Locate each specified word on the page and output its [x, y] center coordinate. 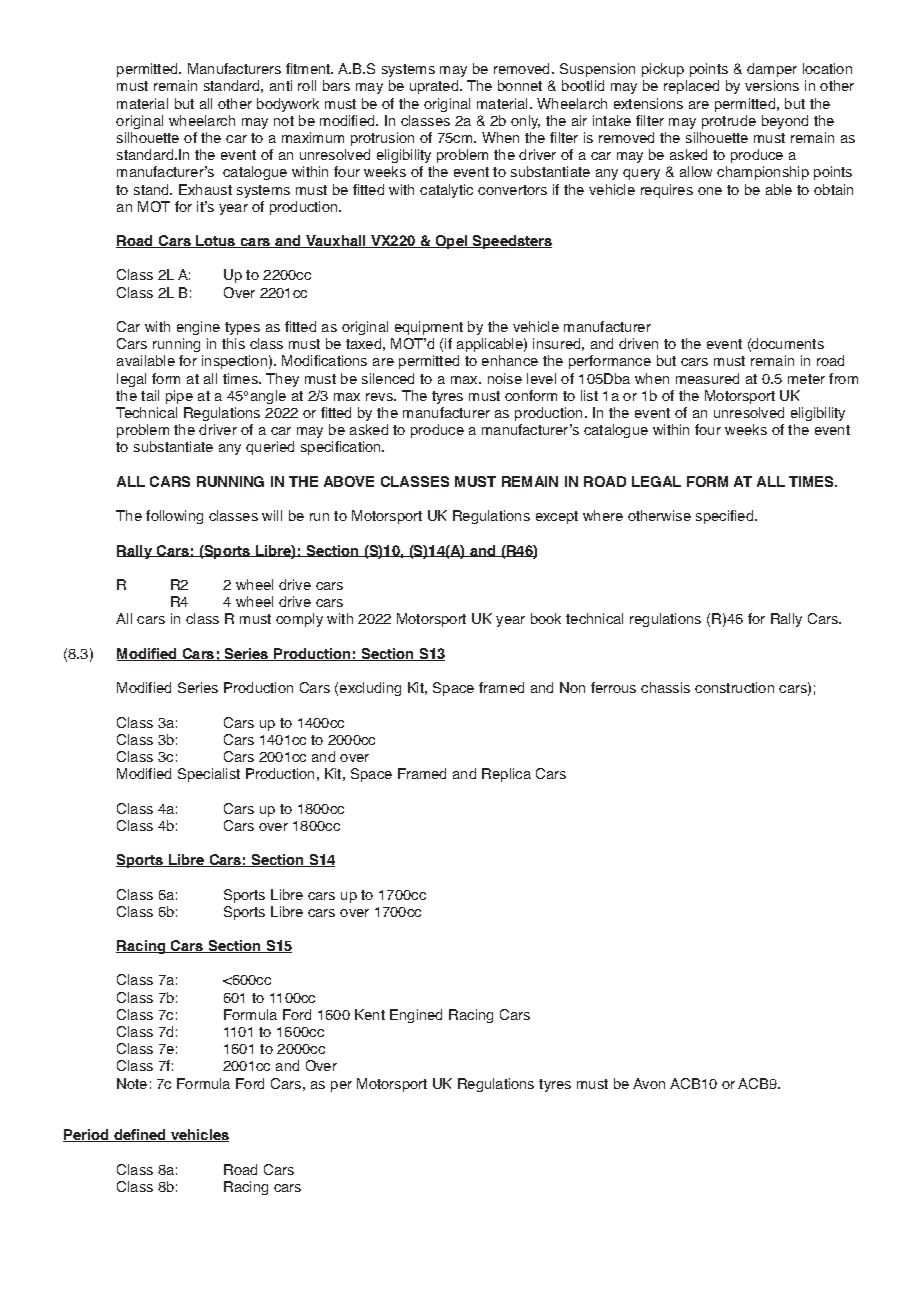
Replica [506, 775]
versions [772, 85]
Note [132, 1083]
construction [734, 687]
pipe [179, 397]
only [525, 122]
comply [299, 620]
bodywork [288, 105]
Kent [370, 1014]
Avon [649, 1083]
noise [505, 378]
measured [707, 378]
